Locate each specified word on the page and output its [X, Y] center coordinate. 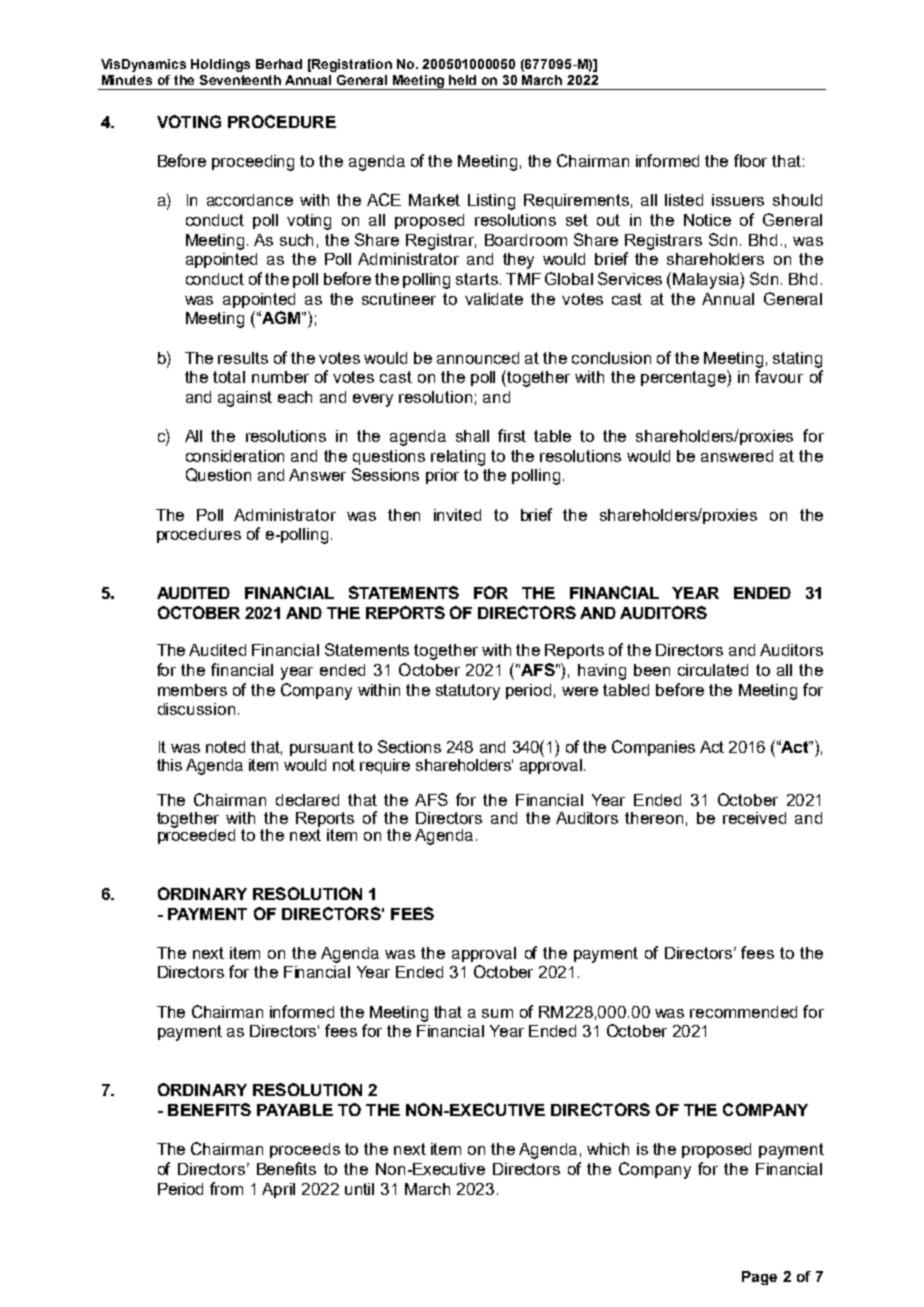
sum [497, 1013]
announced [478, 358]
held [462, 80]
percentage [684, 378]
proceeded [196, 835]
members [192, 690]
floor [750, 160]
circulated [713, 670]
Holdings [220, 65]
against [245, 399]
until [359, 1189]
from [226, 1188]
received [754, 818]
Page [759, 1278]
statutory [468, 692]
